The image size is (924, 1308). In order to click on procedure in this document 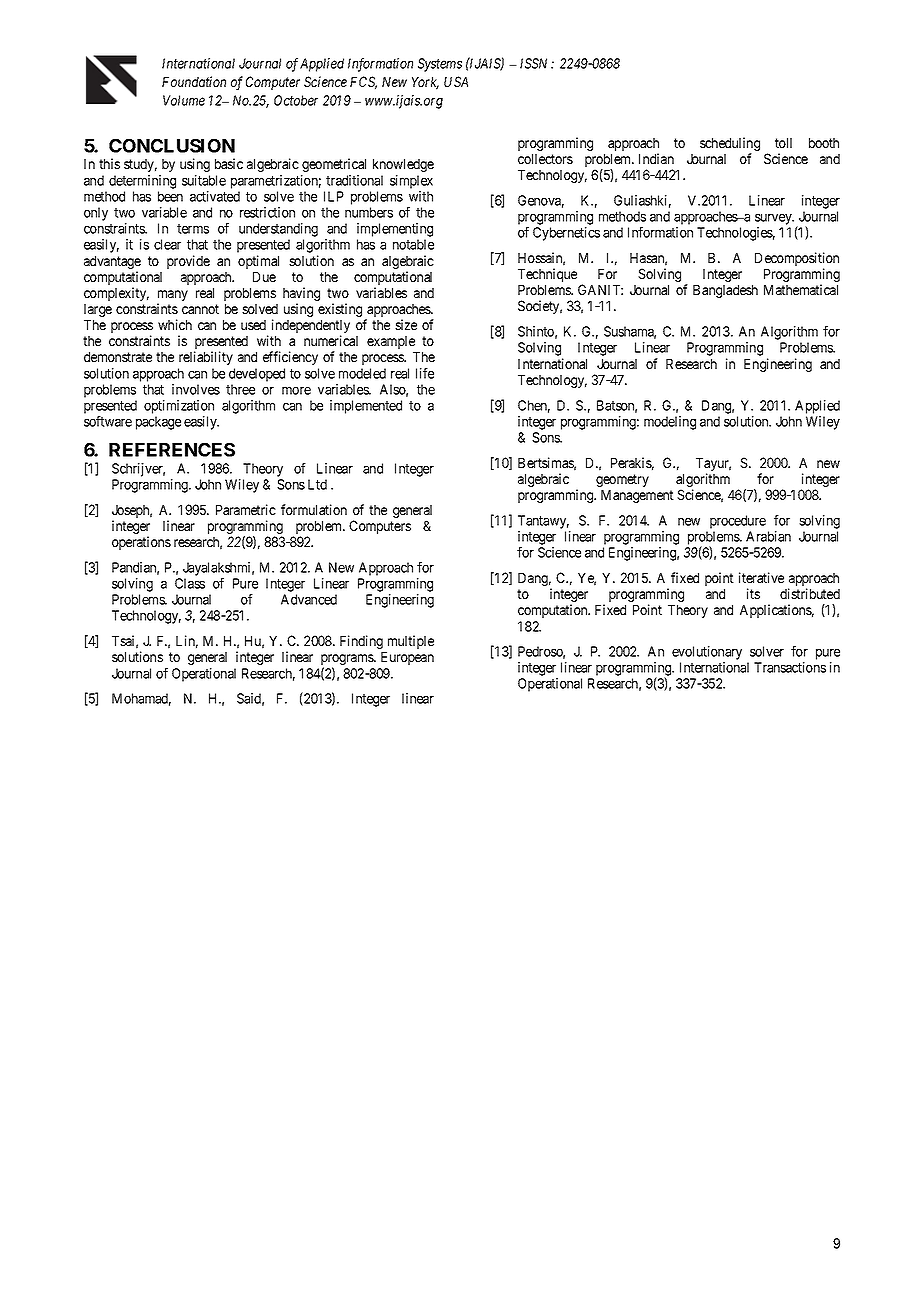, I will do `click(738, 522)`.
